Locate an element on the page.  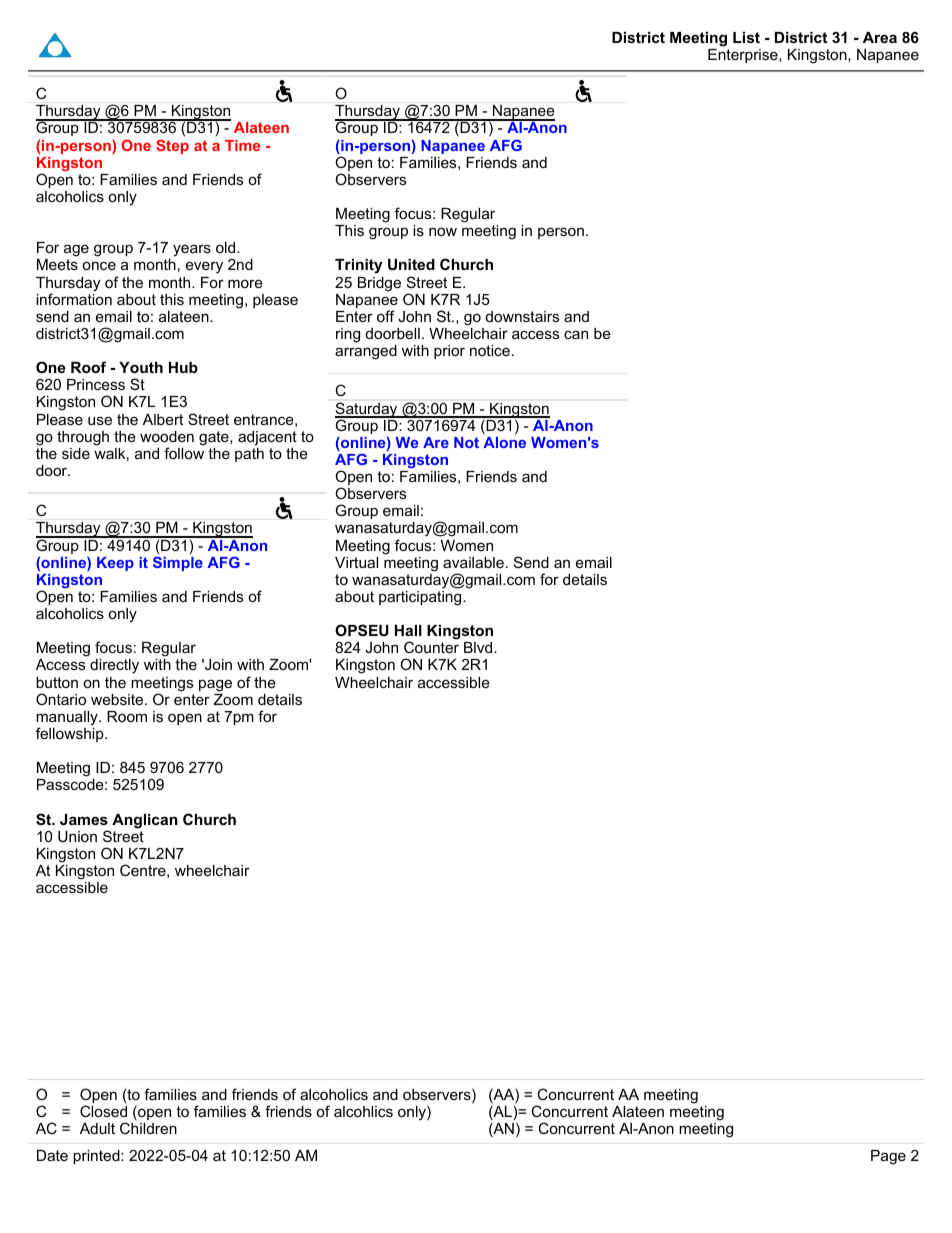
Blvd is located at coordinates (479, 647).
